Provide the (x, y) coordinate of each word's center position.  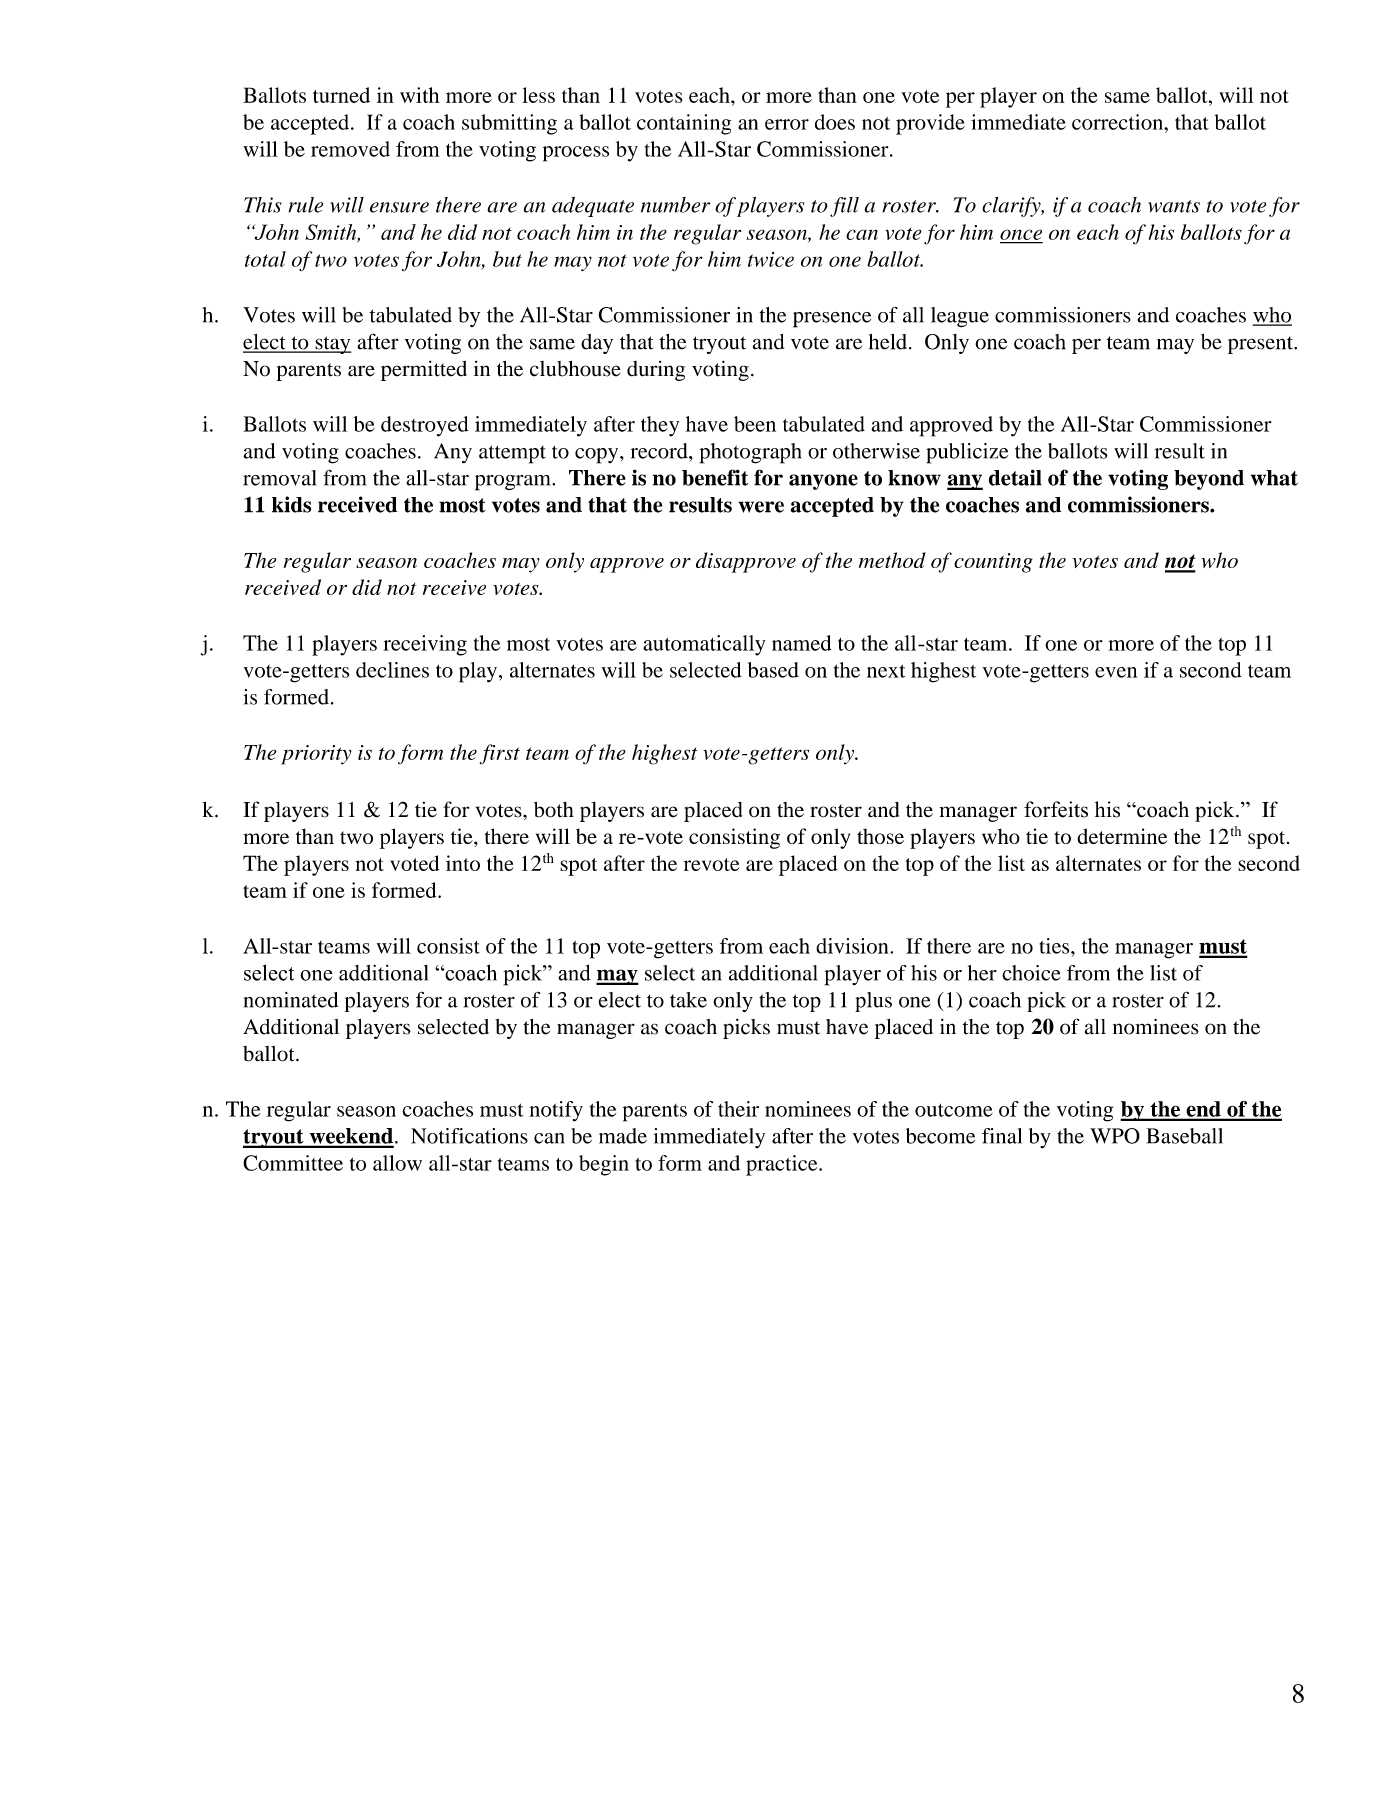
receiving (425, 645)
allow (397, 1163)
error (787, 124)
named (801, 643)
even (1116, 672)
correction (1119, 122)
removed (350, 149)
